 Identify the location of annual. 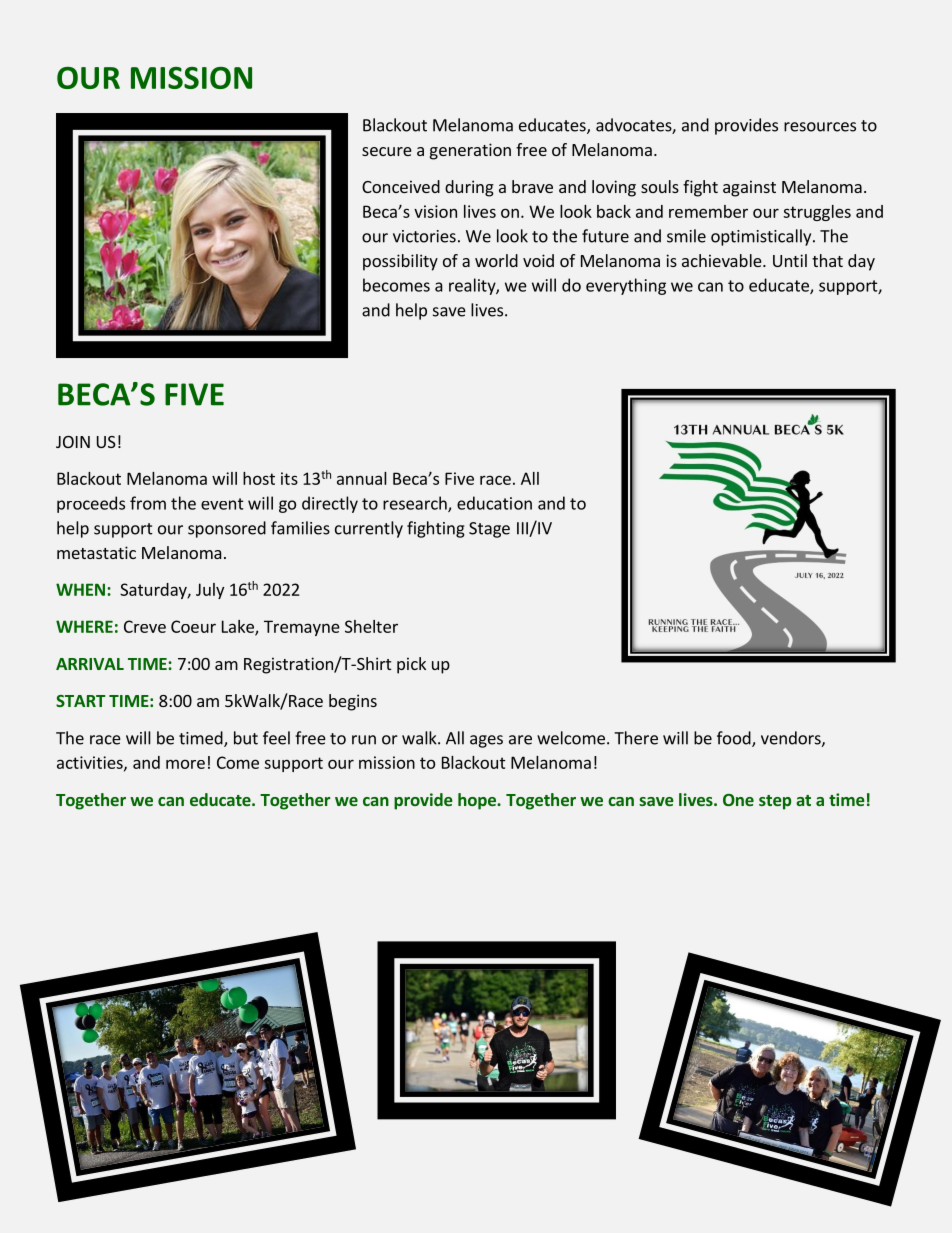
(362, 478).
